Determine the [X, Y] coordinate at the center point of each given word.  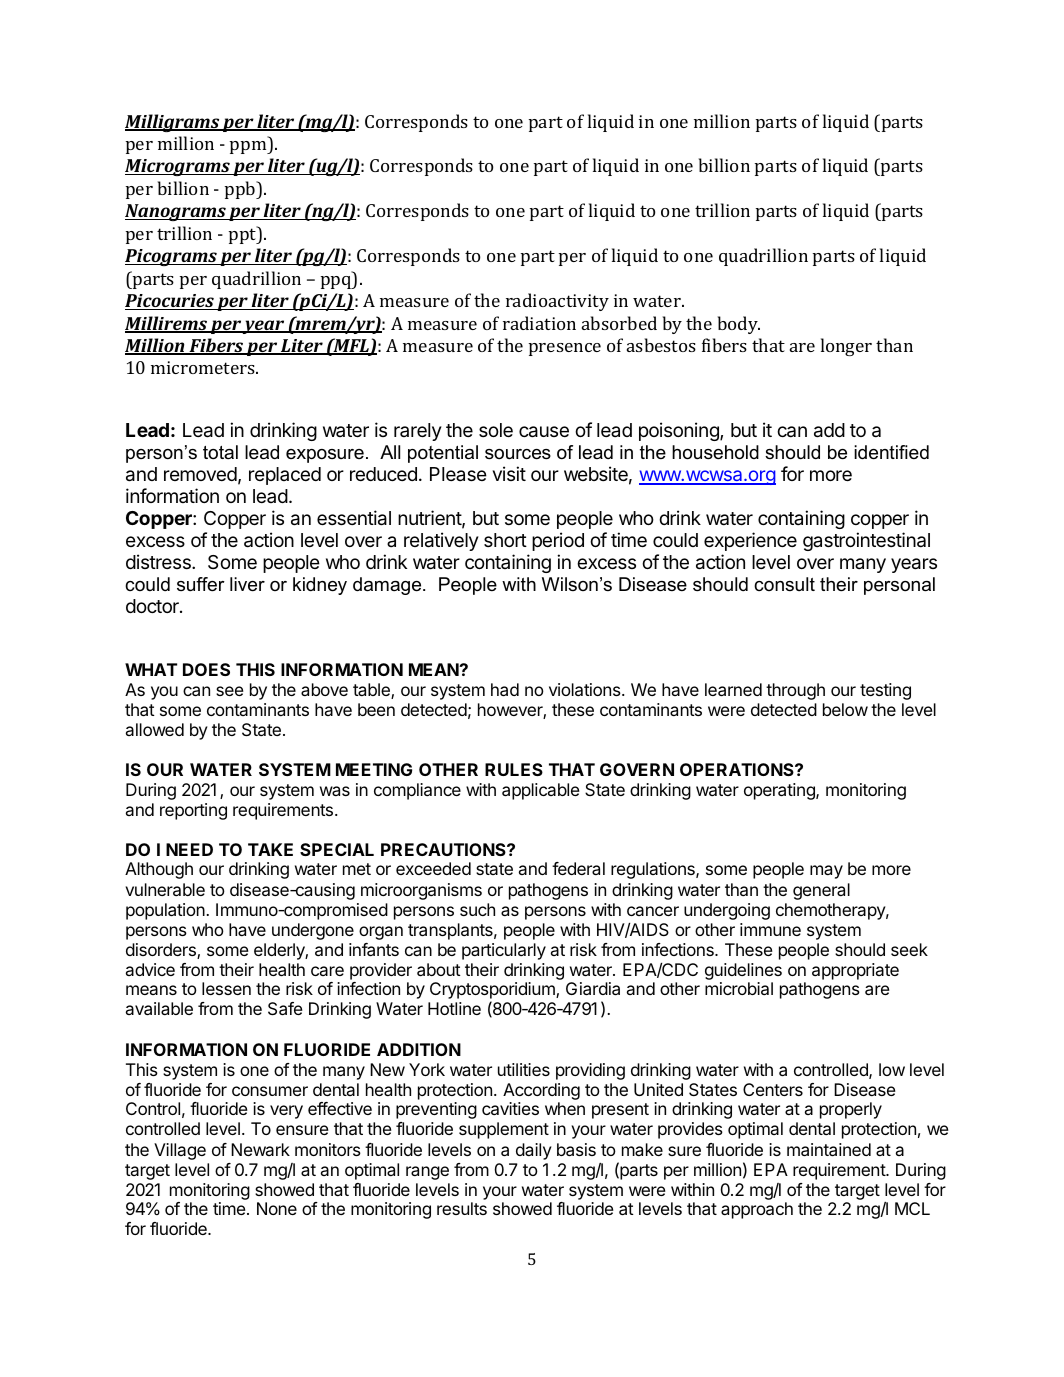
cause [544, 432]
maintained [829, 1149]
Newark [260, 1149]
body [739, 325]
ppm [249, 147]
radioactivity [557, 302]
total [220, 452]
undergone [313, 931]
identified [891, 452]
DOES [206, 669]
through [795, 691]
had [505, 689]
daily [534, 1151]
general [821, 891]
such [477, 909]
